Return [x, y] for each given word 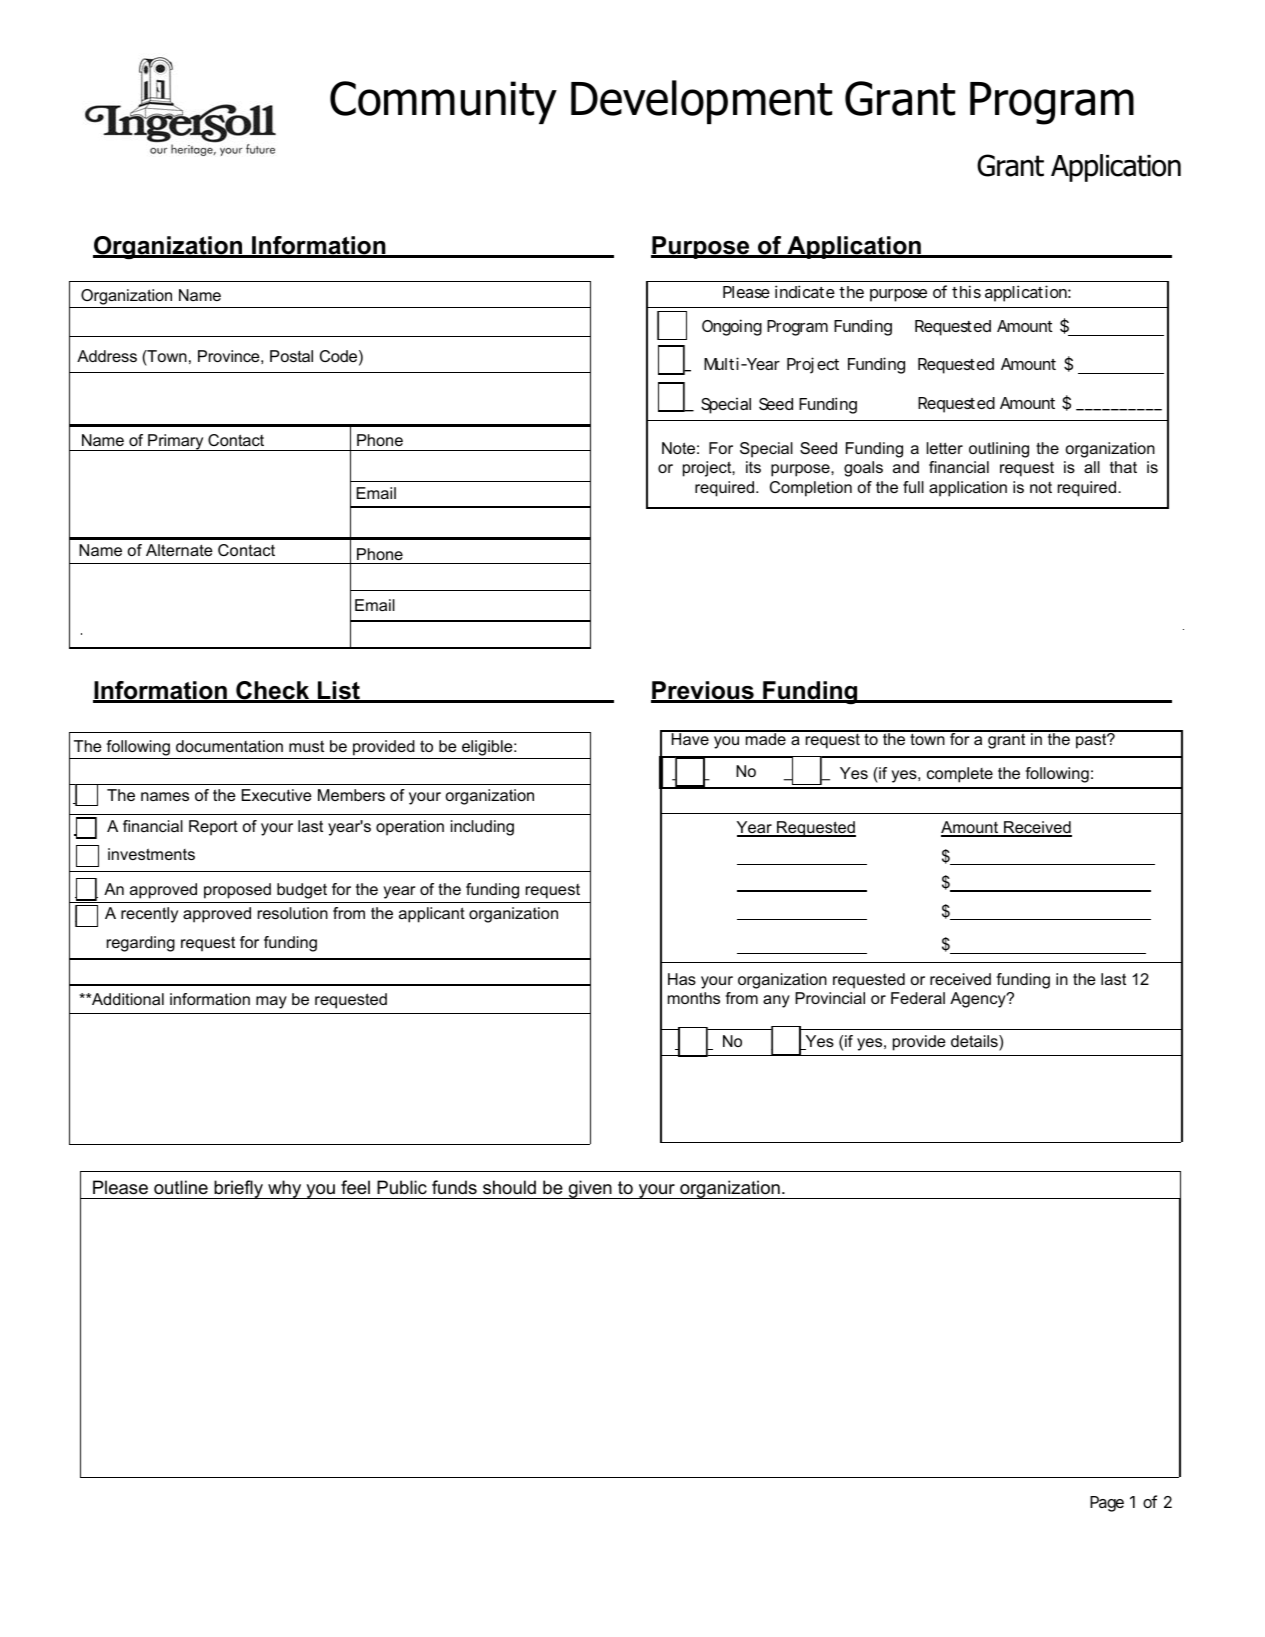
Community [443, 102]
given [590, 1189]
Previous [703, 691]
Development [701, 102]
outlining [999, 450]
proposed [237, 891]
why [285, 1189]
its [753, 467]
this [966, 291]
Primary [176, 442]
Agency [979, 1000]
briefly [238, 1189]
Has [682, 979]
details [975, 1042]
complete [960, 775]
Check [273, 691]
